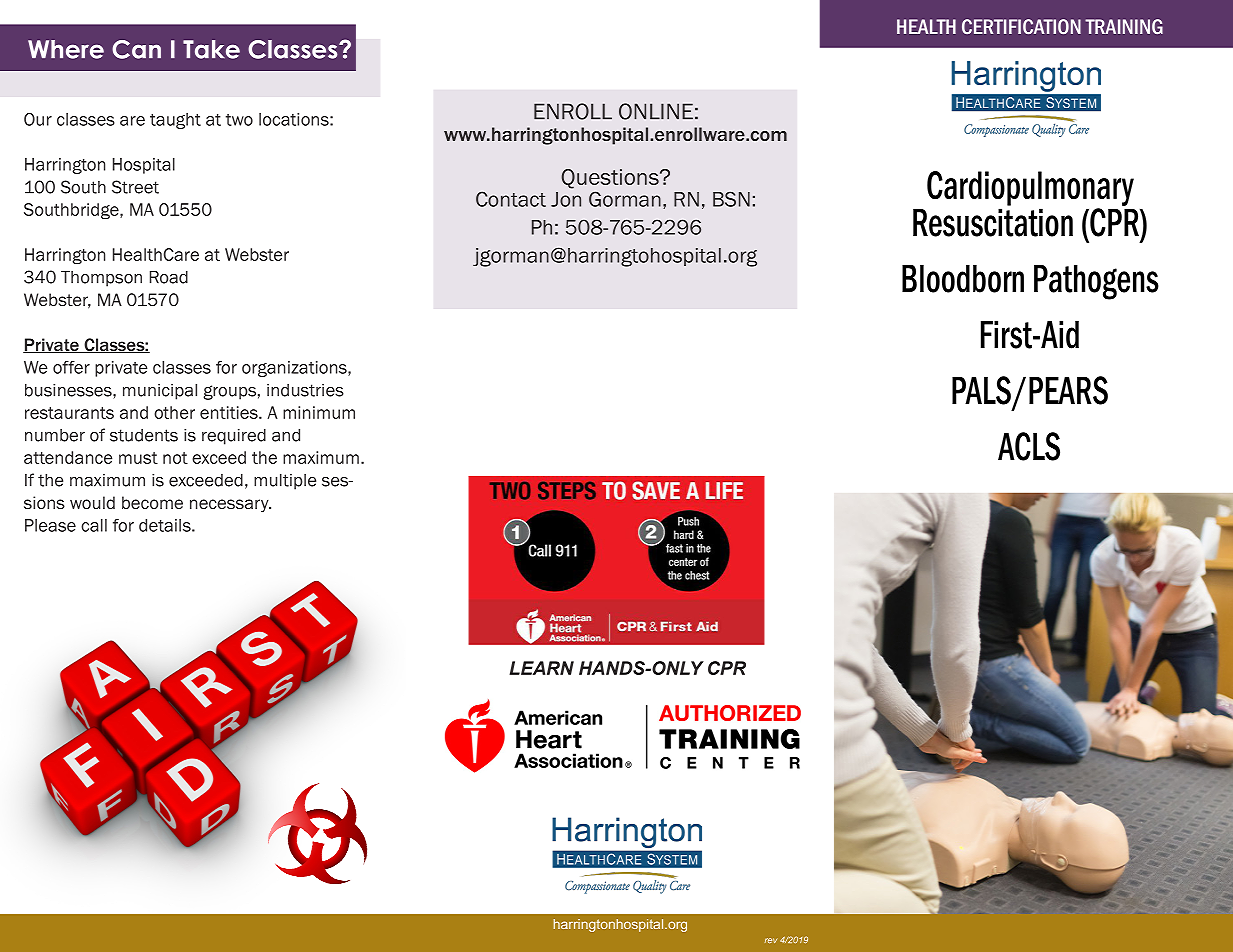 Image resolution: width=1233 pixels, height=952 pixels. I want to click on LEARN, so click(541, 668).
